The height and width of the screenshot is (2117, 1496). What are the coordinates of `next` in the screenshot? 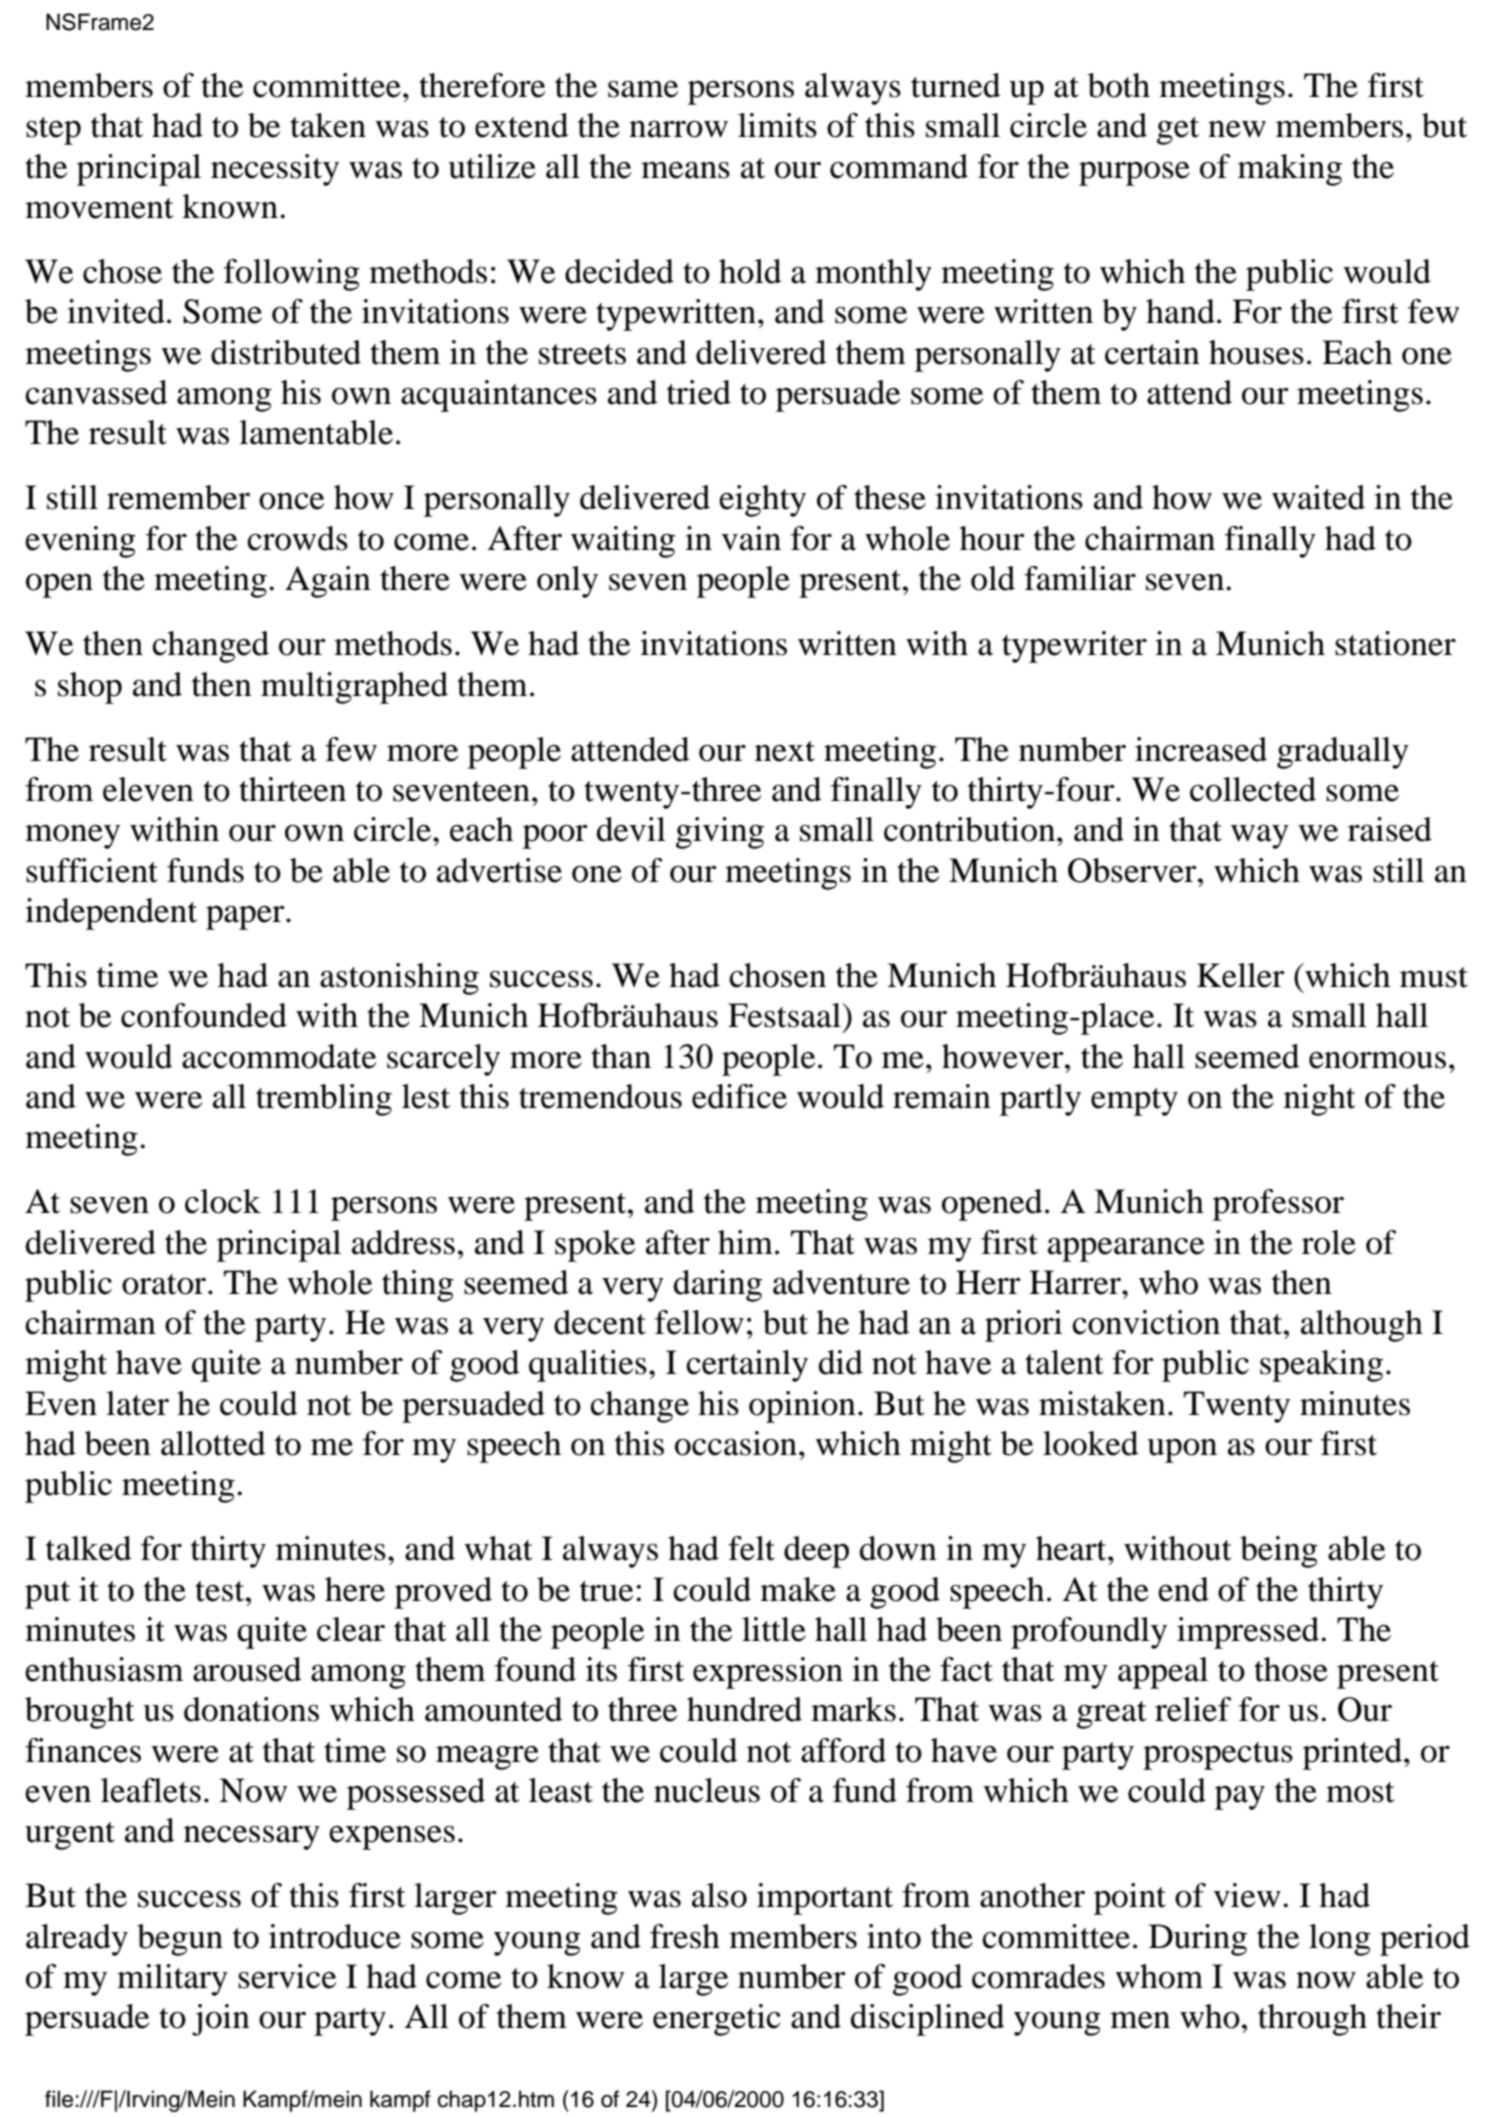 It's located at (785, 751).
